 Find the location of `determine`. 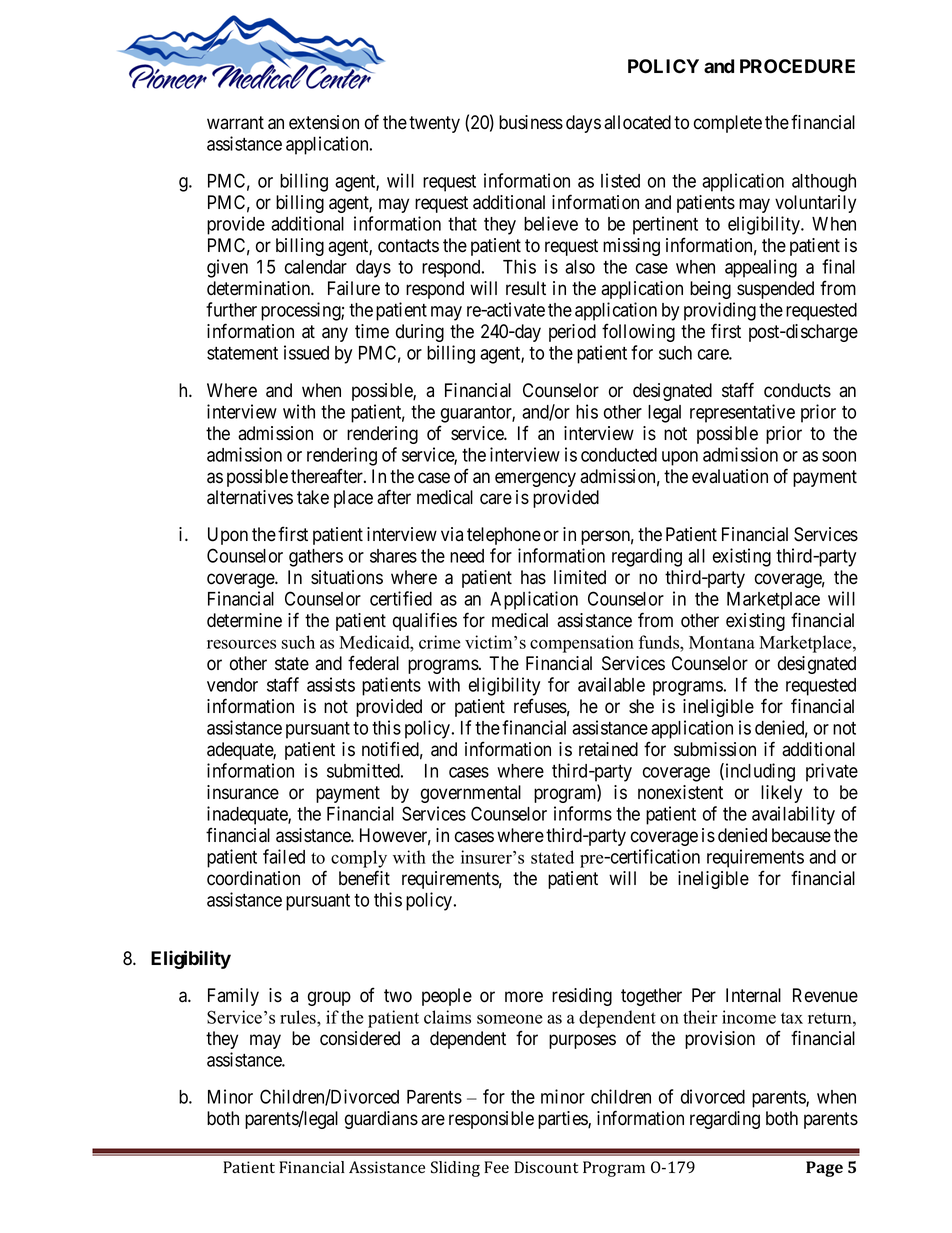

determine is located at coordinates (244, 620).
